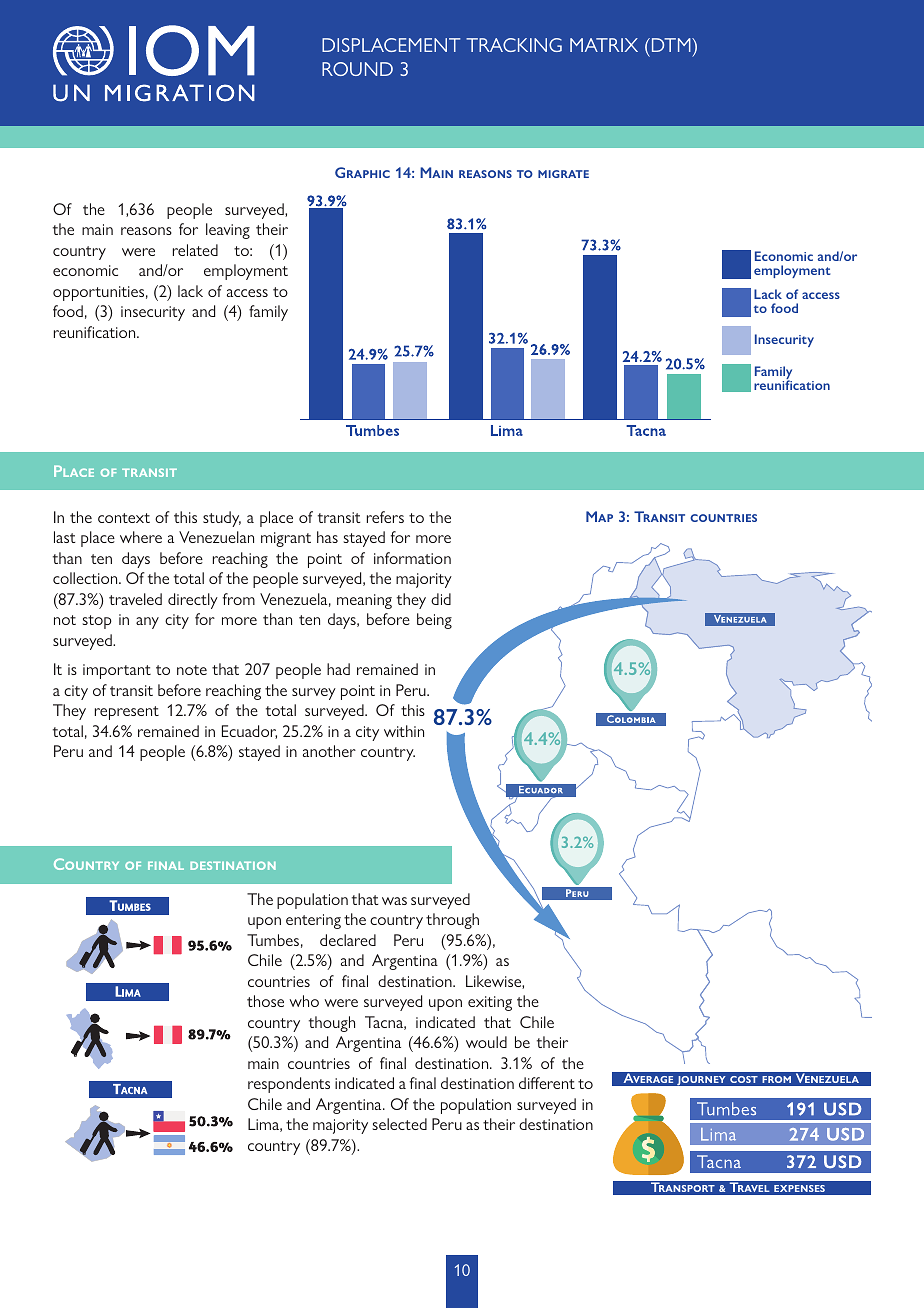  What do you see at coordinates (394, 901) in the image?
I see `was` at bounding box center [394, 901].
